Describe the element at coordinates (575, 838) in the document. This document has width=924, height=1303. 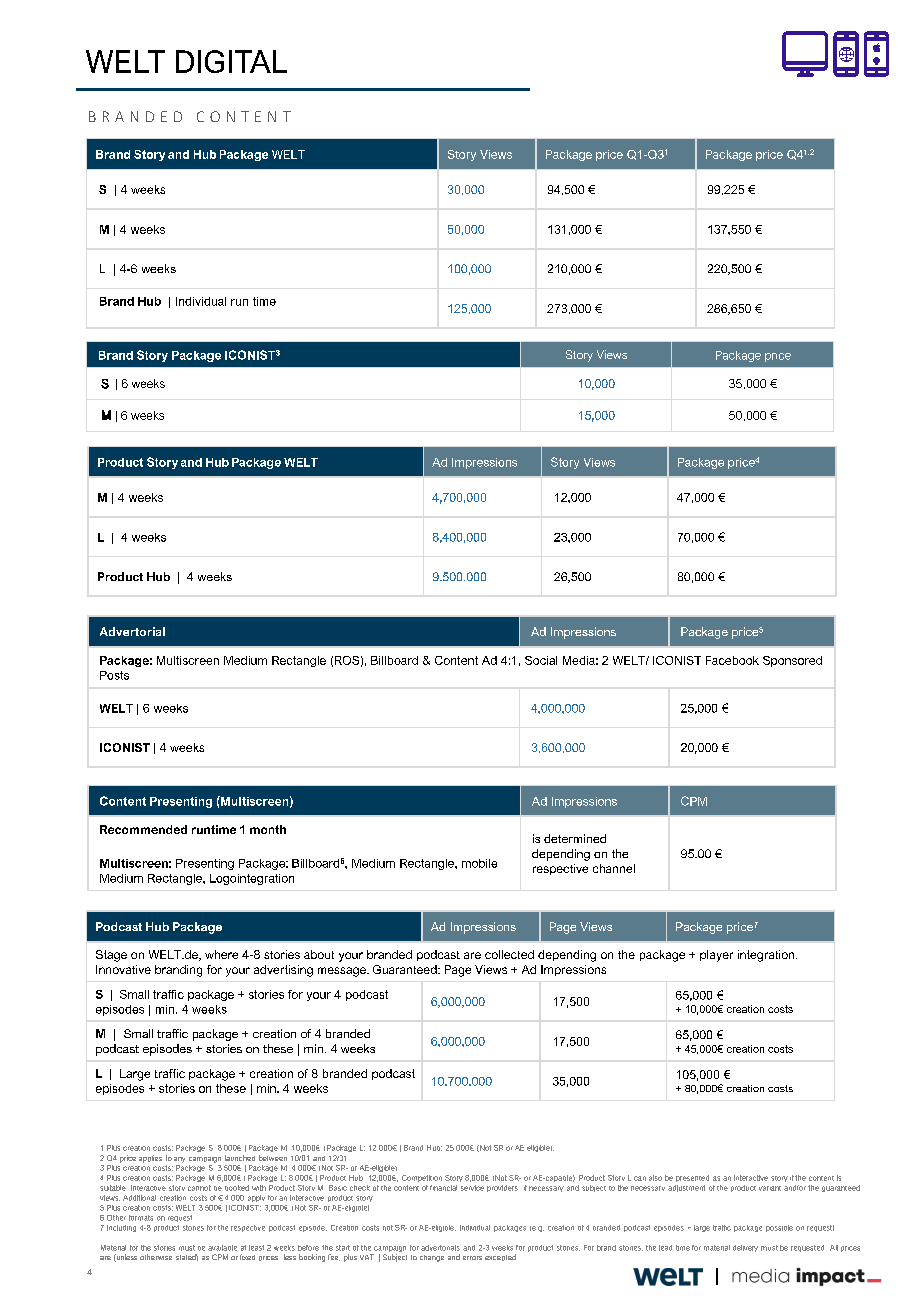
I see `determined` at that location.
